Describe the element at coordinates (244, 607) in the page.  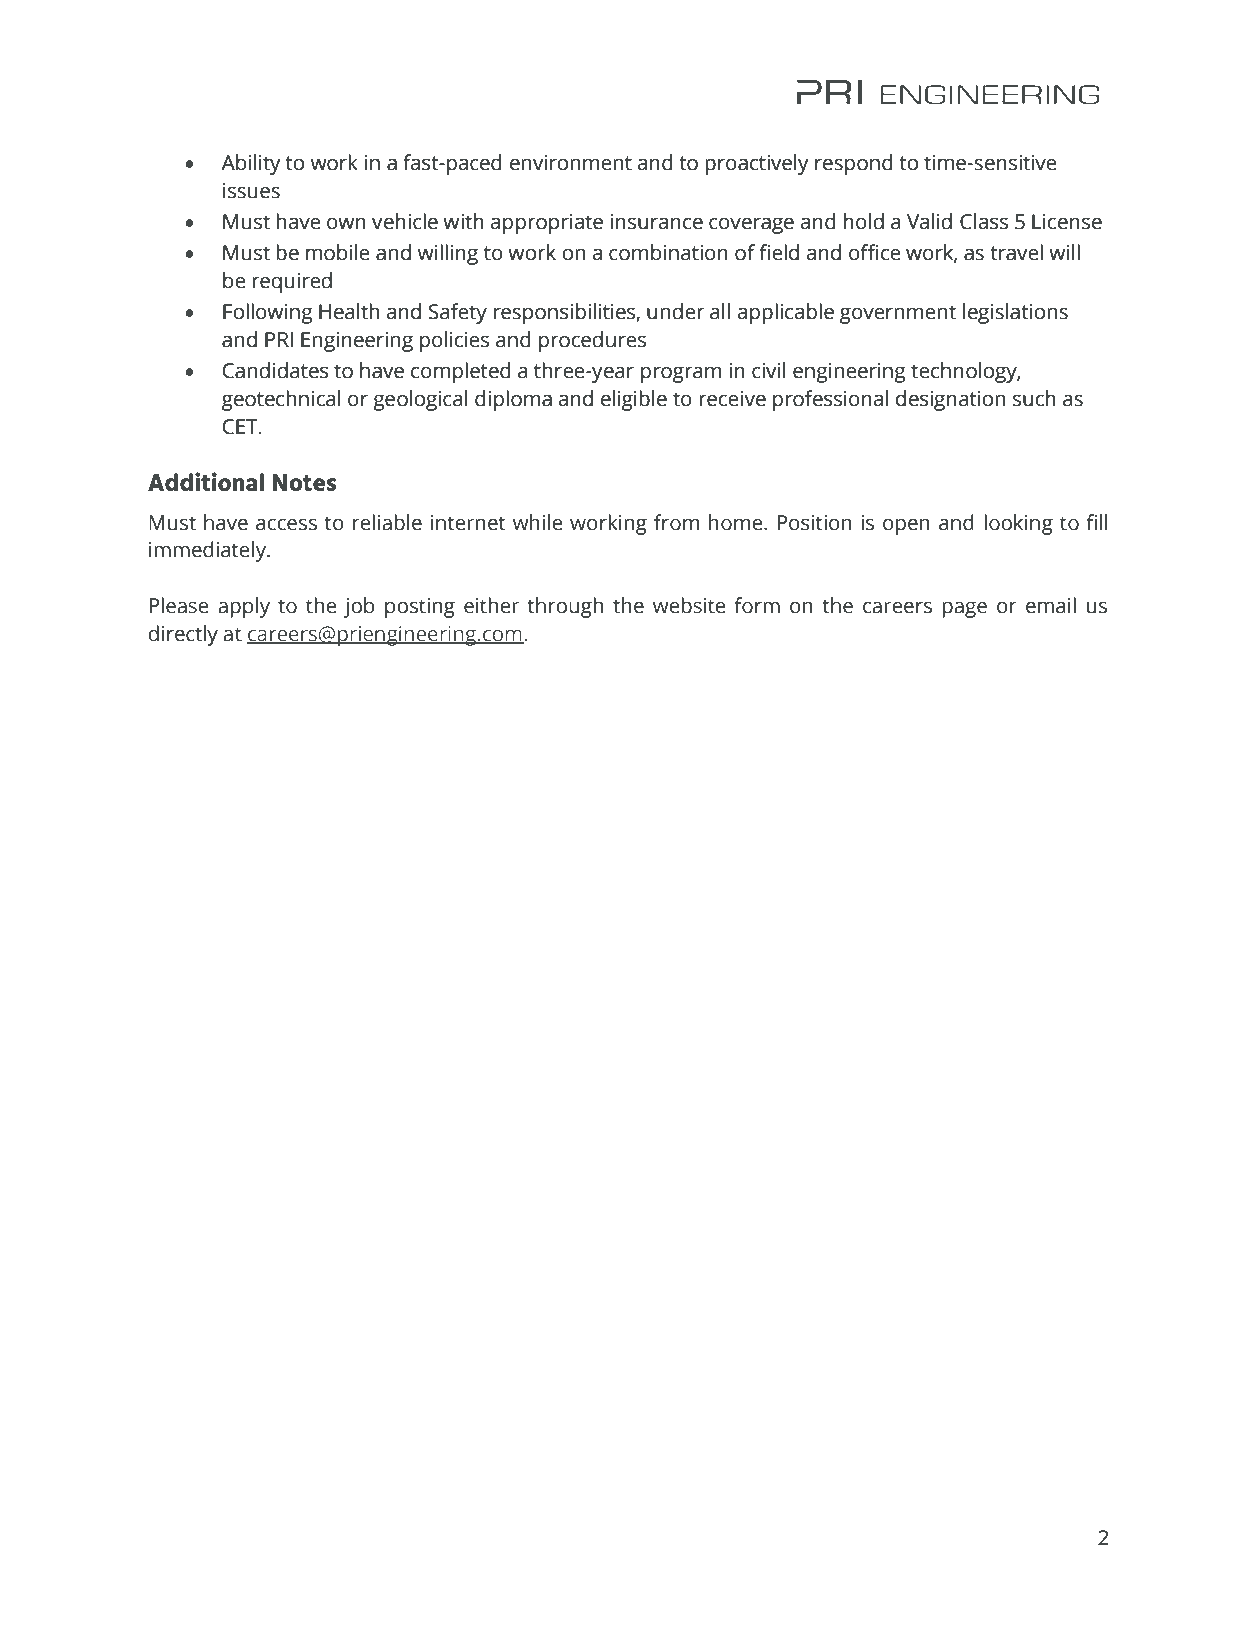
I see `apply` at that location.
